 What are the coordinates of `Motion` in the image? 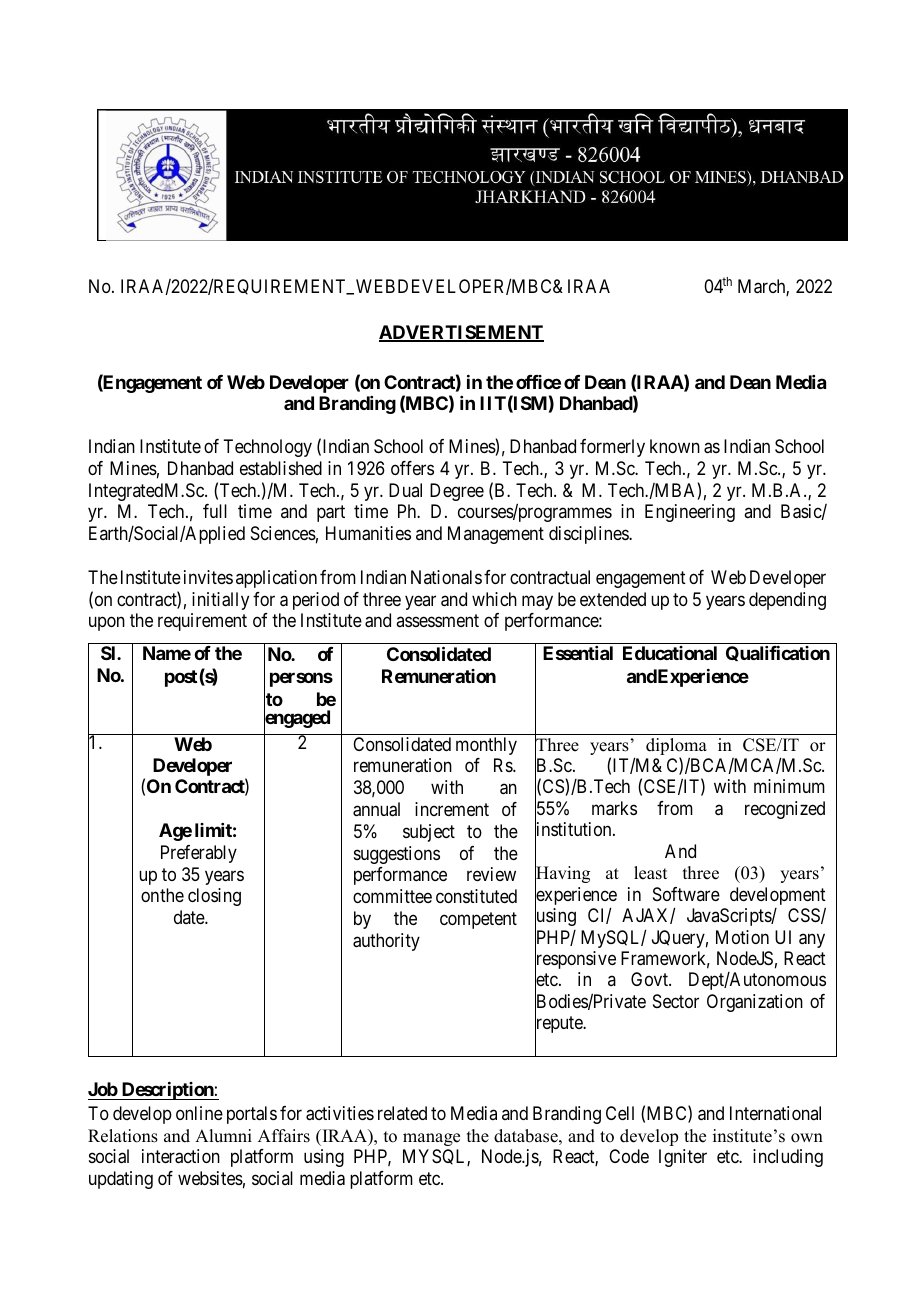 It's located at (742, 937).
